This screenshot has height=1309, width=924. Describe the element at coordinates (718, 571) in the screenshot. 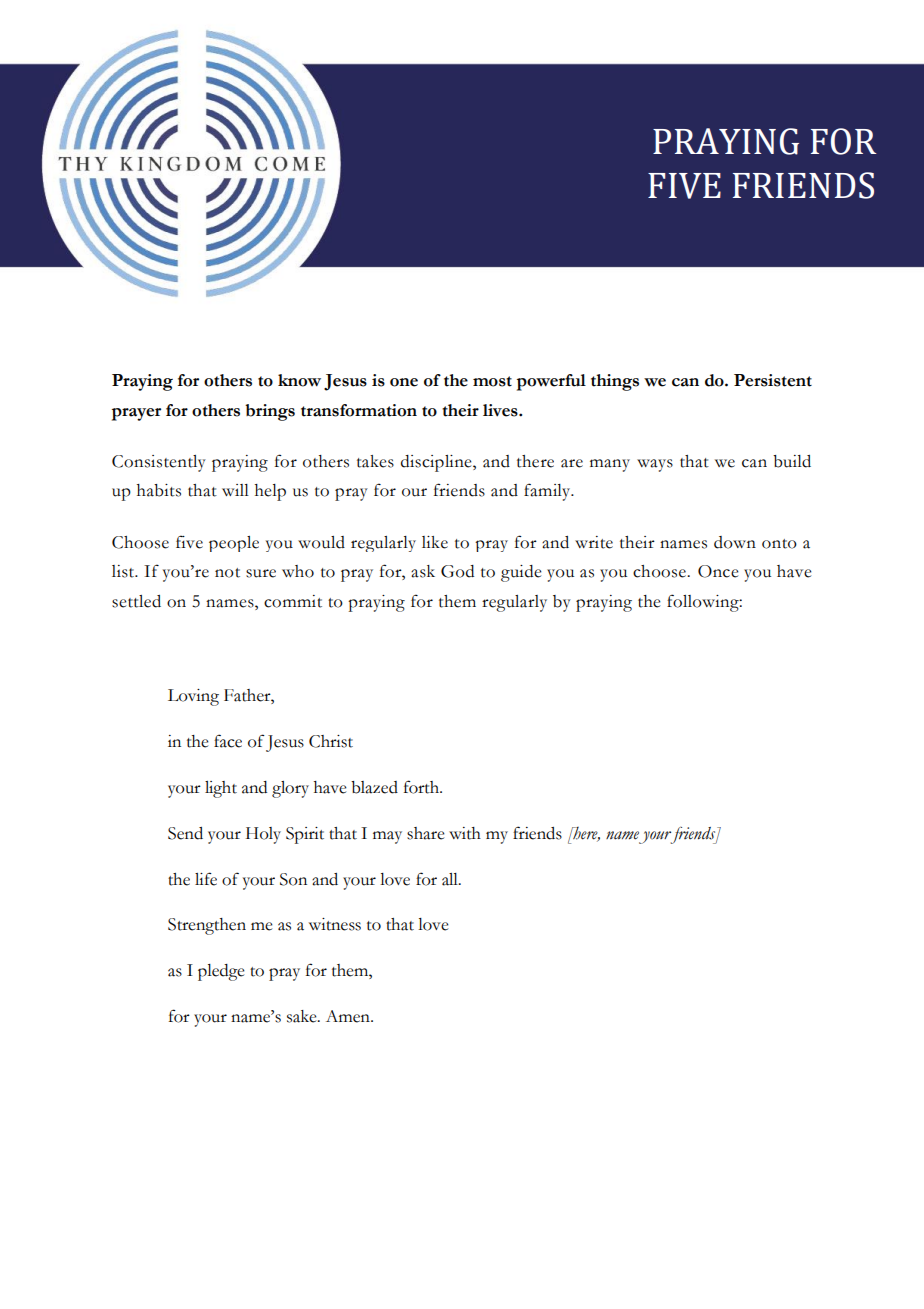

I see `Once` at that location.
